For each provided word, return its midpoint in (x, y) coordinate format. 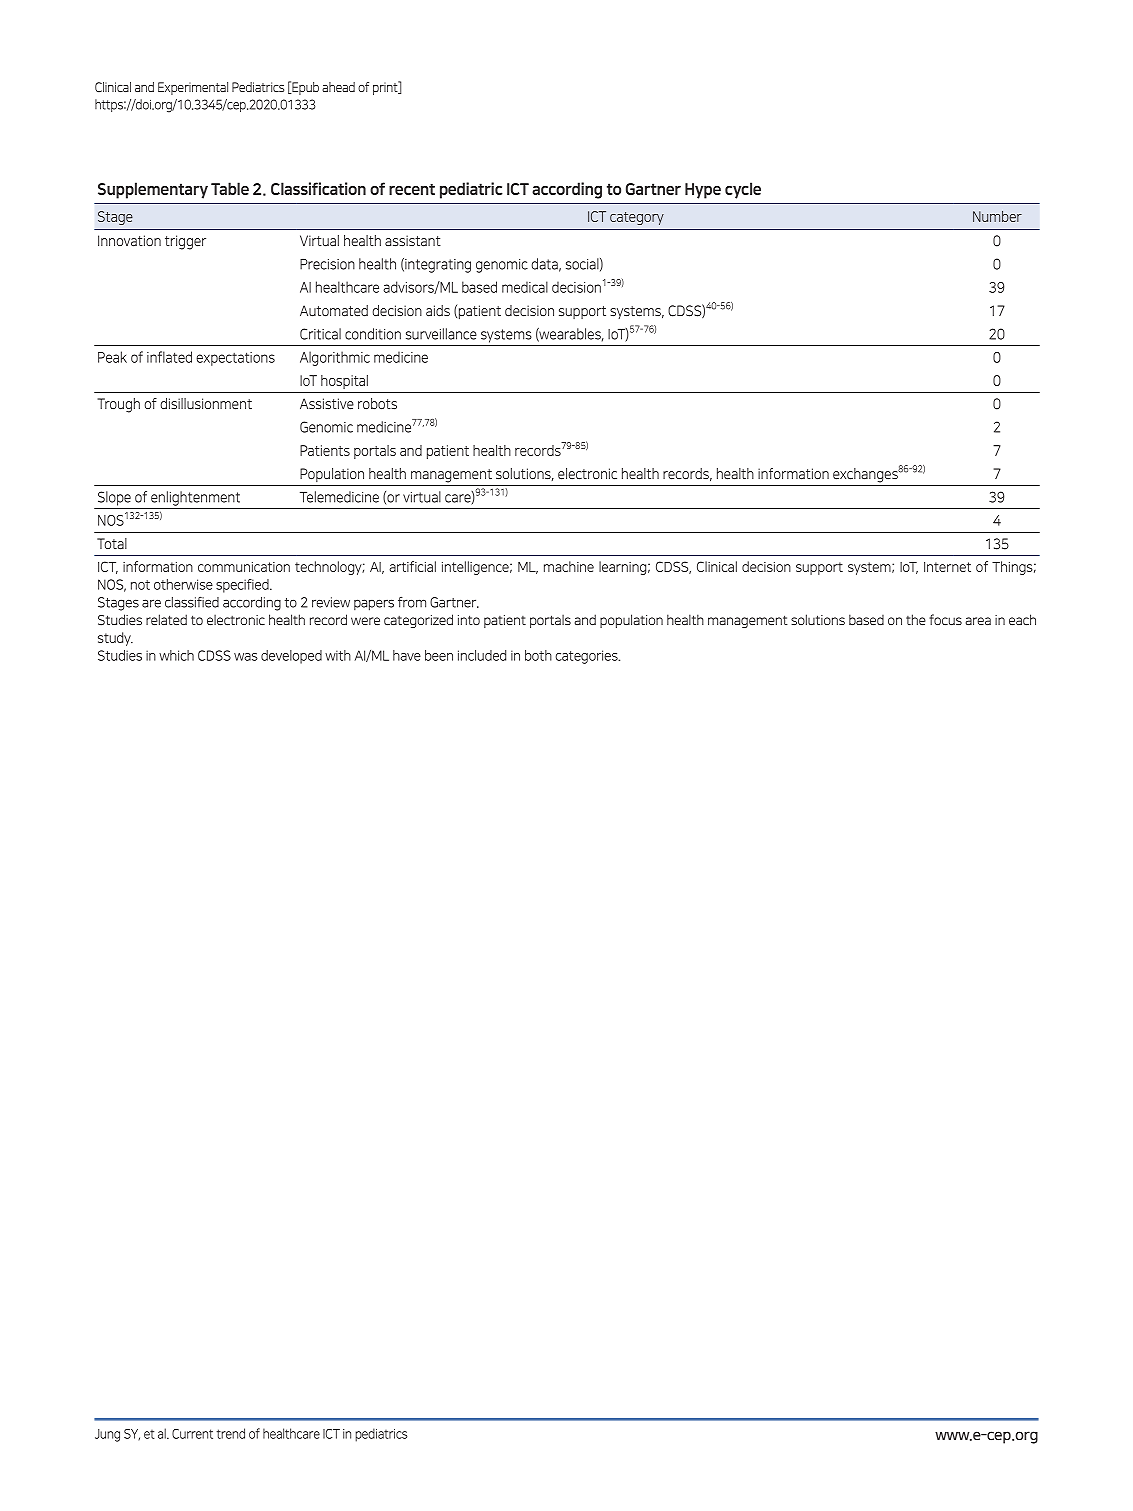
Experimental (193, 88)
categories (587, 657)
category (637, 218)
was (246, 657)
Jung (107, 1435)
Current (192, 1434)
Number (997, 216)
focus (945, 619)
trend (230, 1433)
